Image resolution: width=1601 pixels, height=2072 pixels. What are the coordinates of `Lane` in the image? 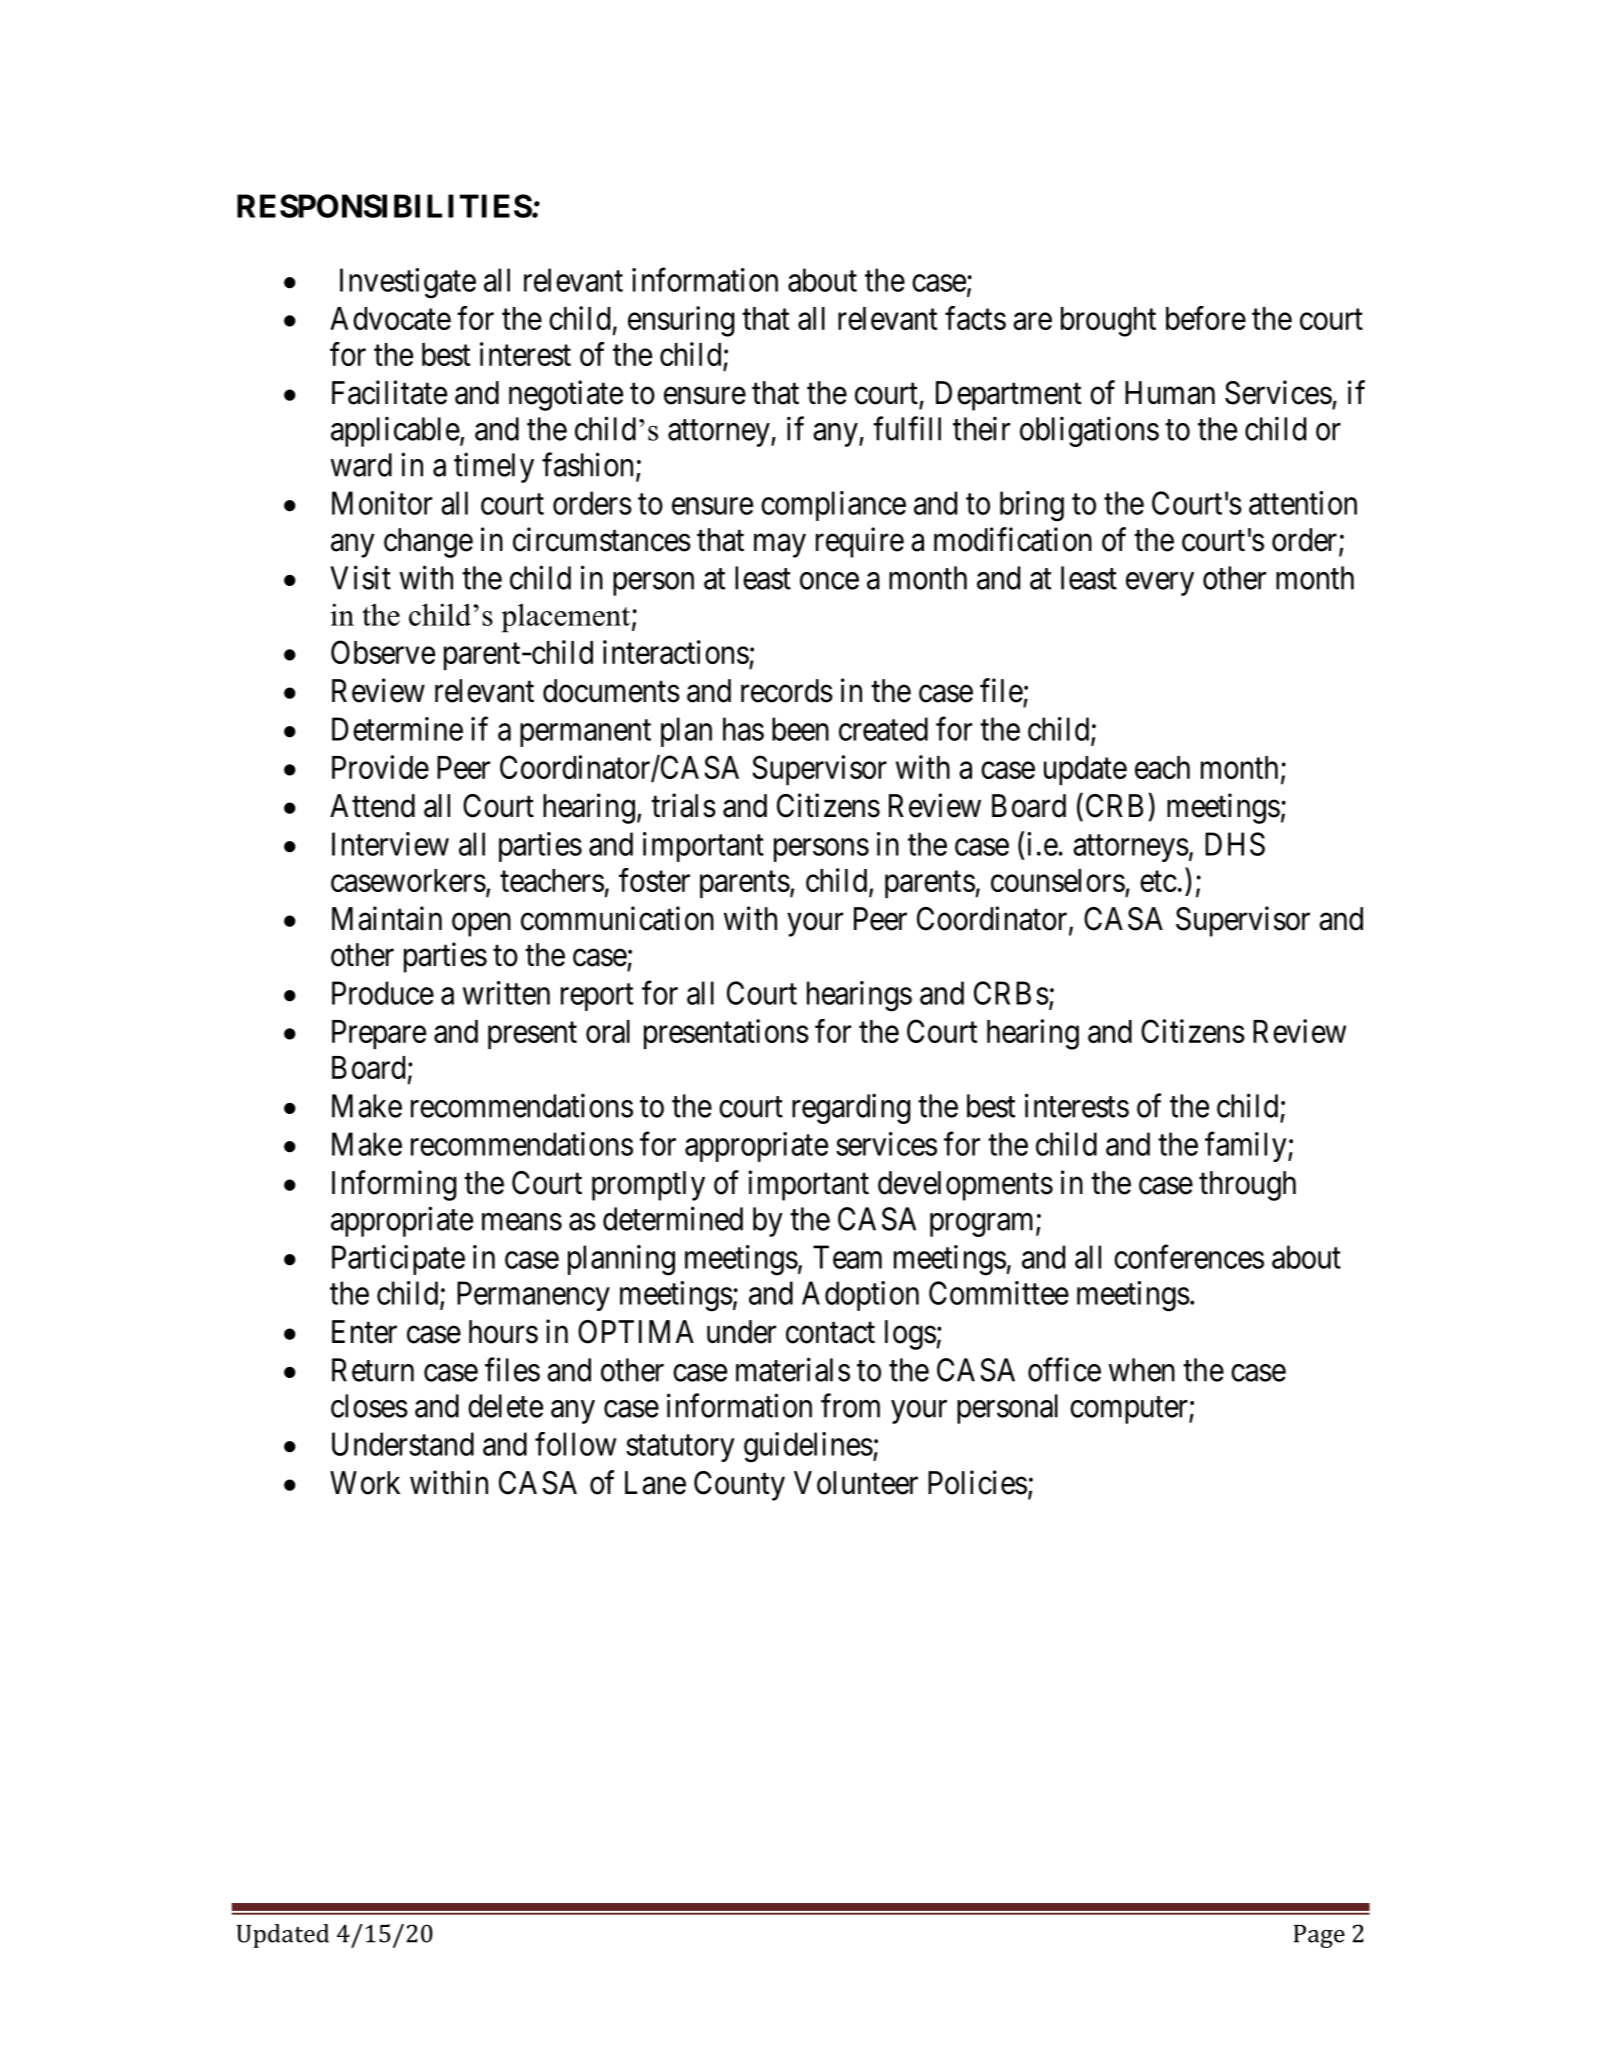 It's located at (655, 1483).
